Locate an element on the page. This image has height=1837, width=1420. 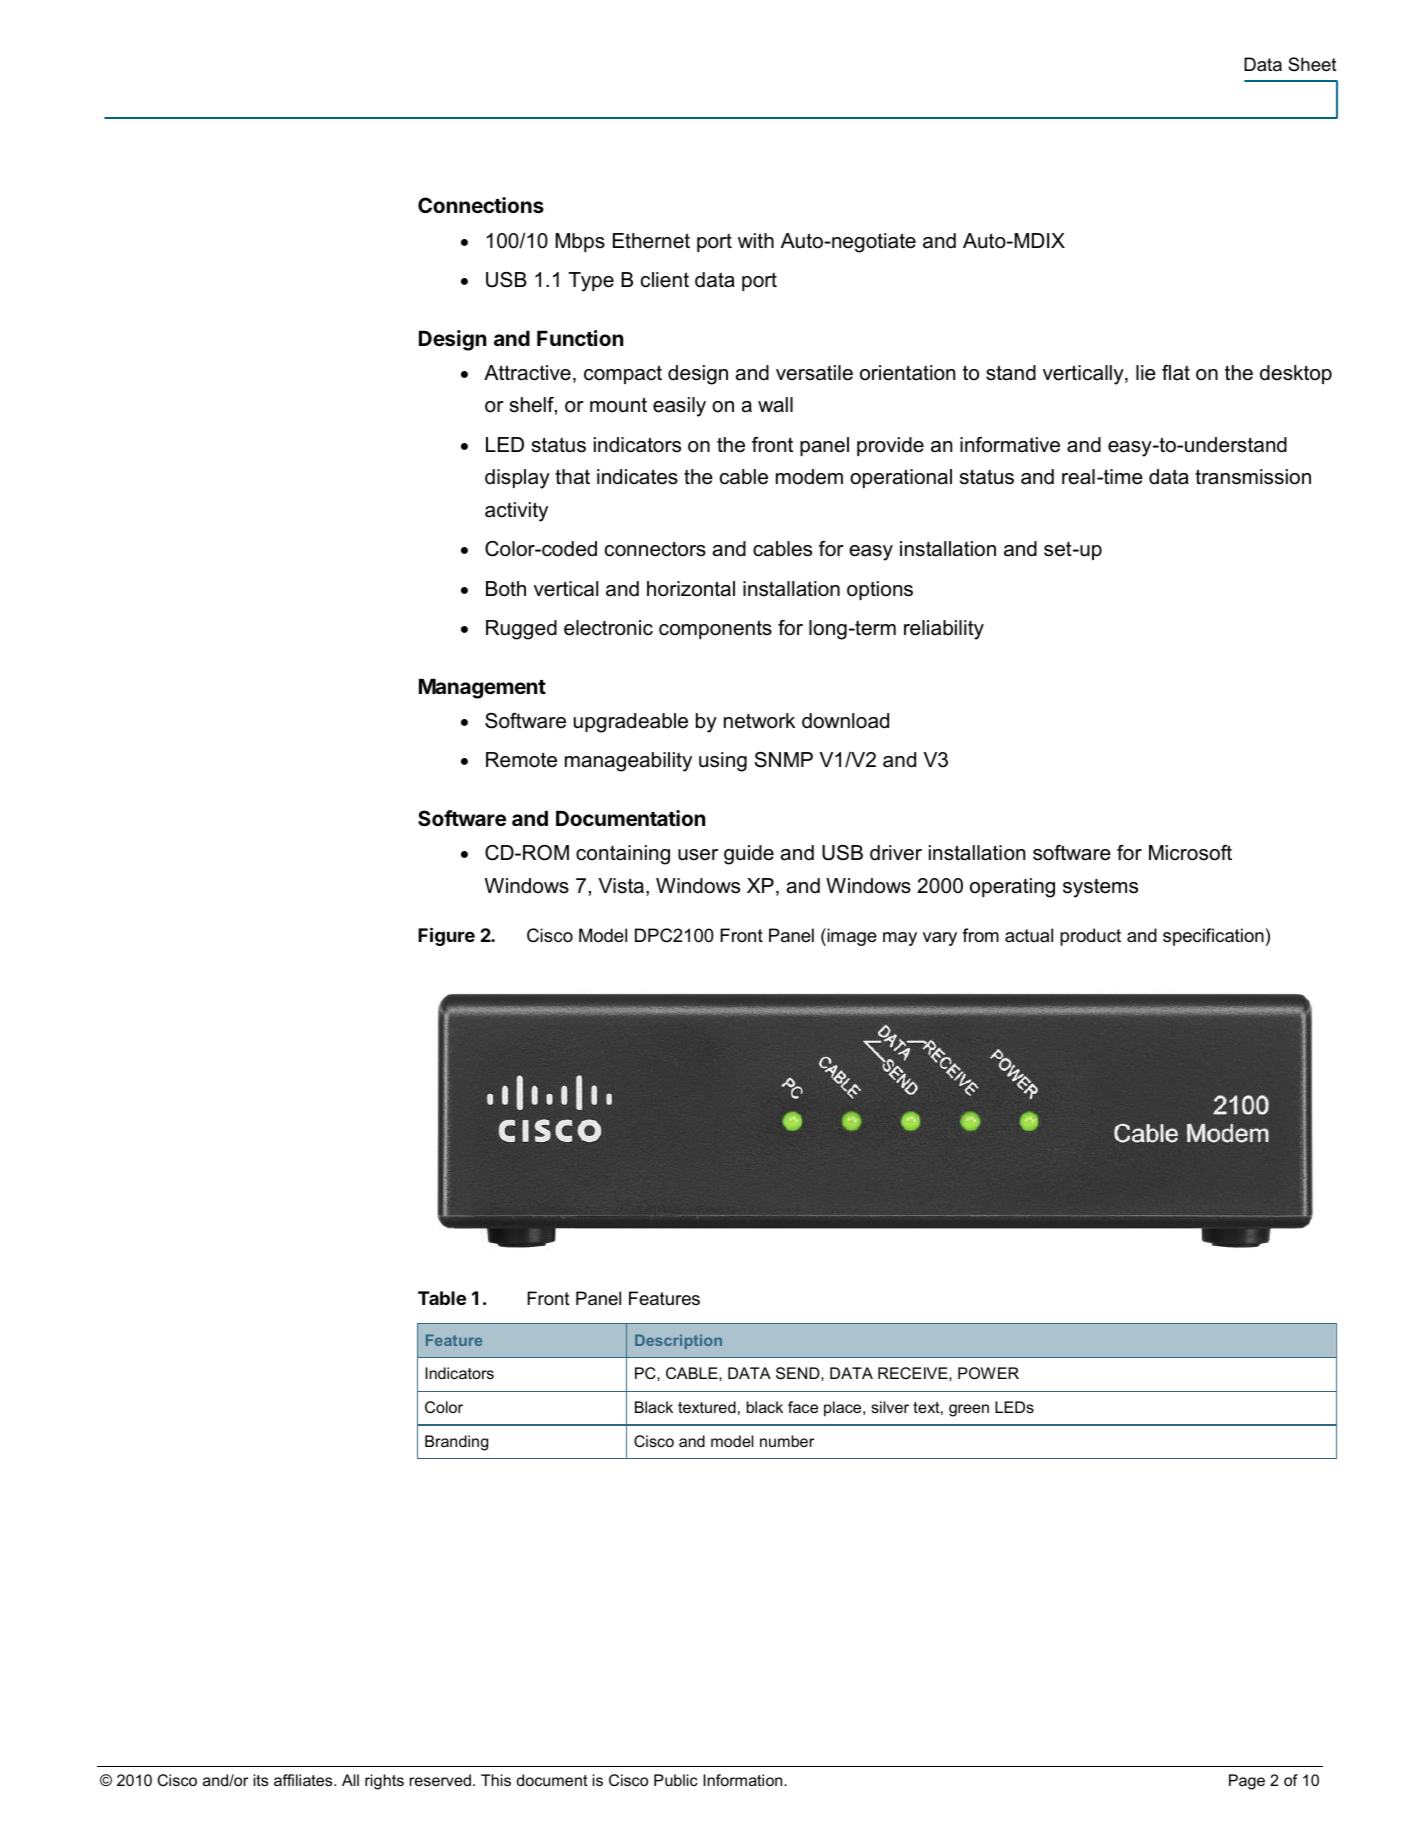
with is located at coordinates (756, 240).
